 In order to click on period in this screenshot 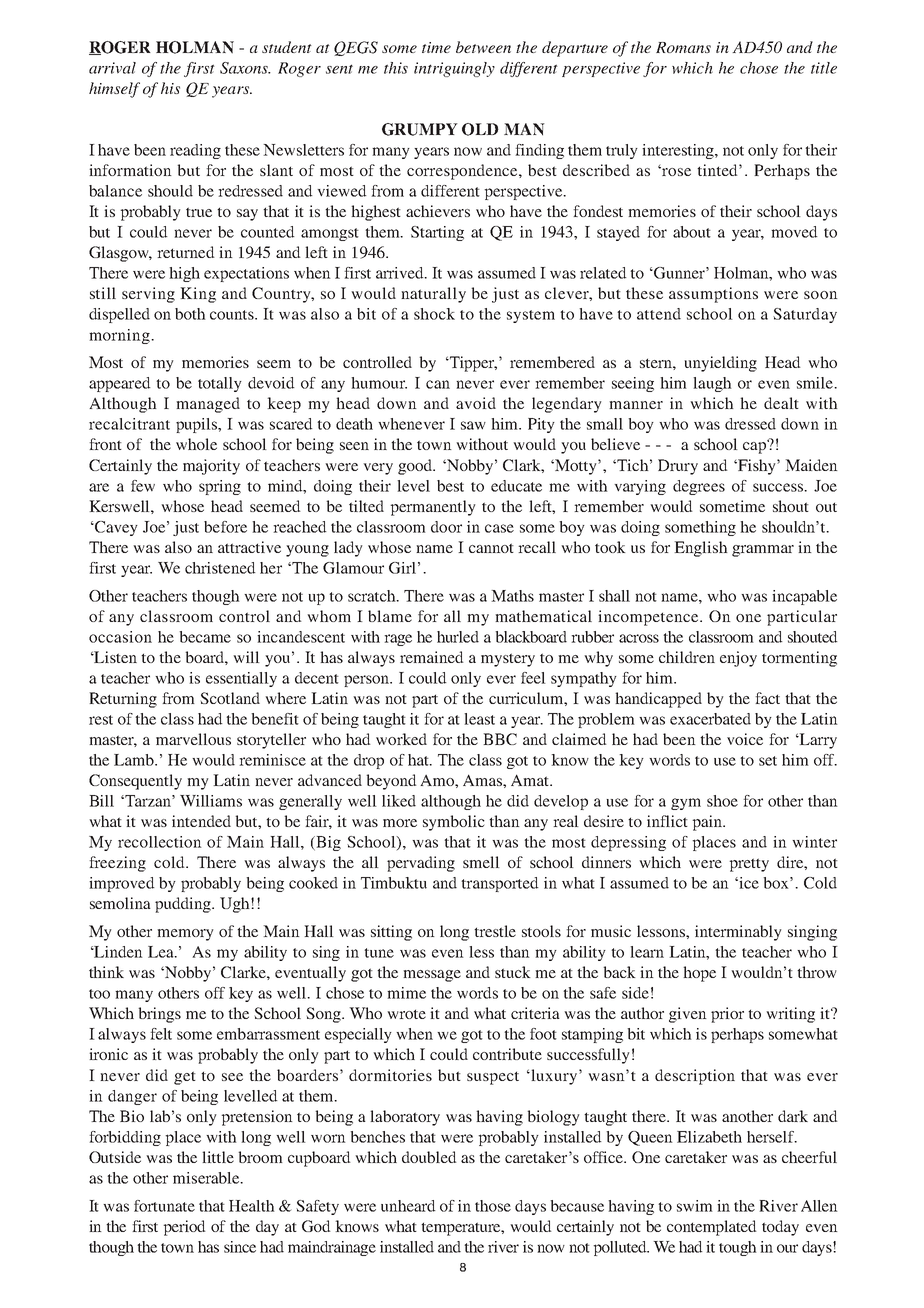, I will do `click(184, 1228)`.
